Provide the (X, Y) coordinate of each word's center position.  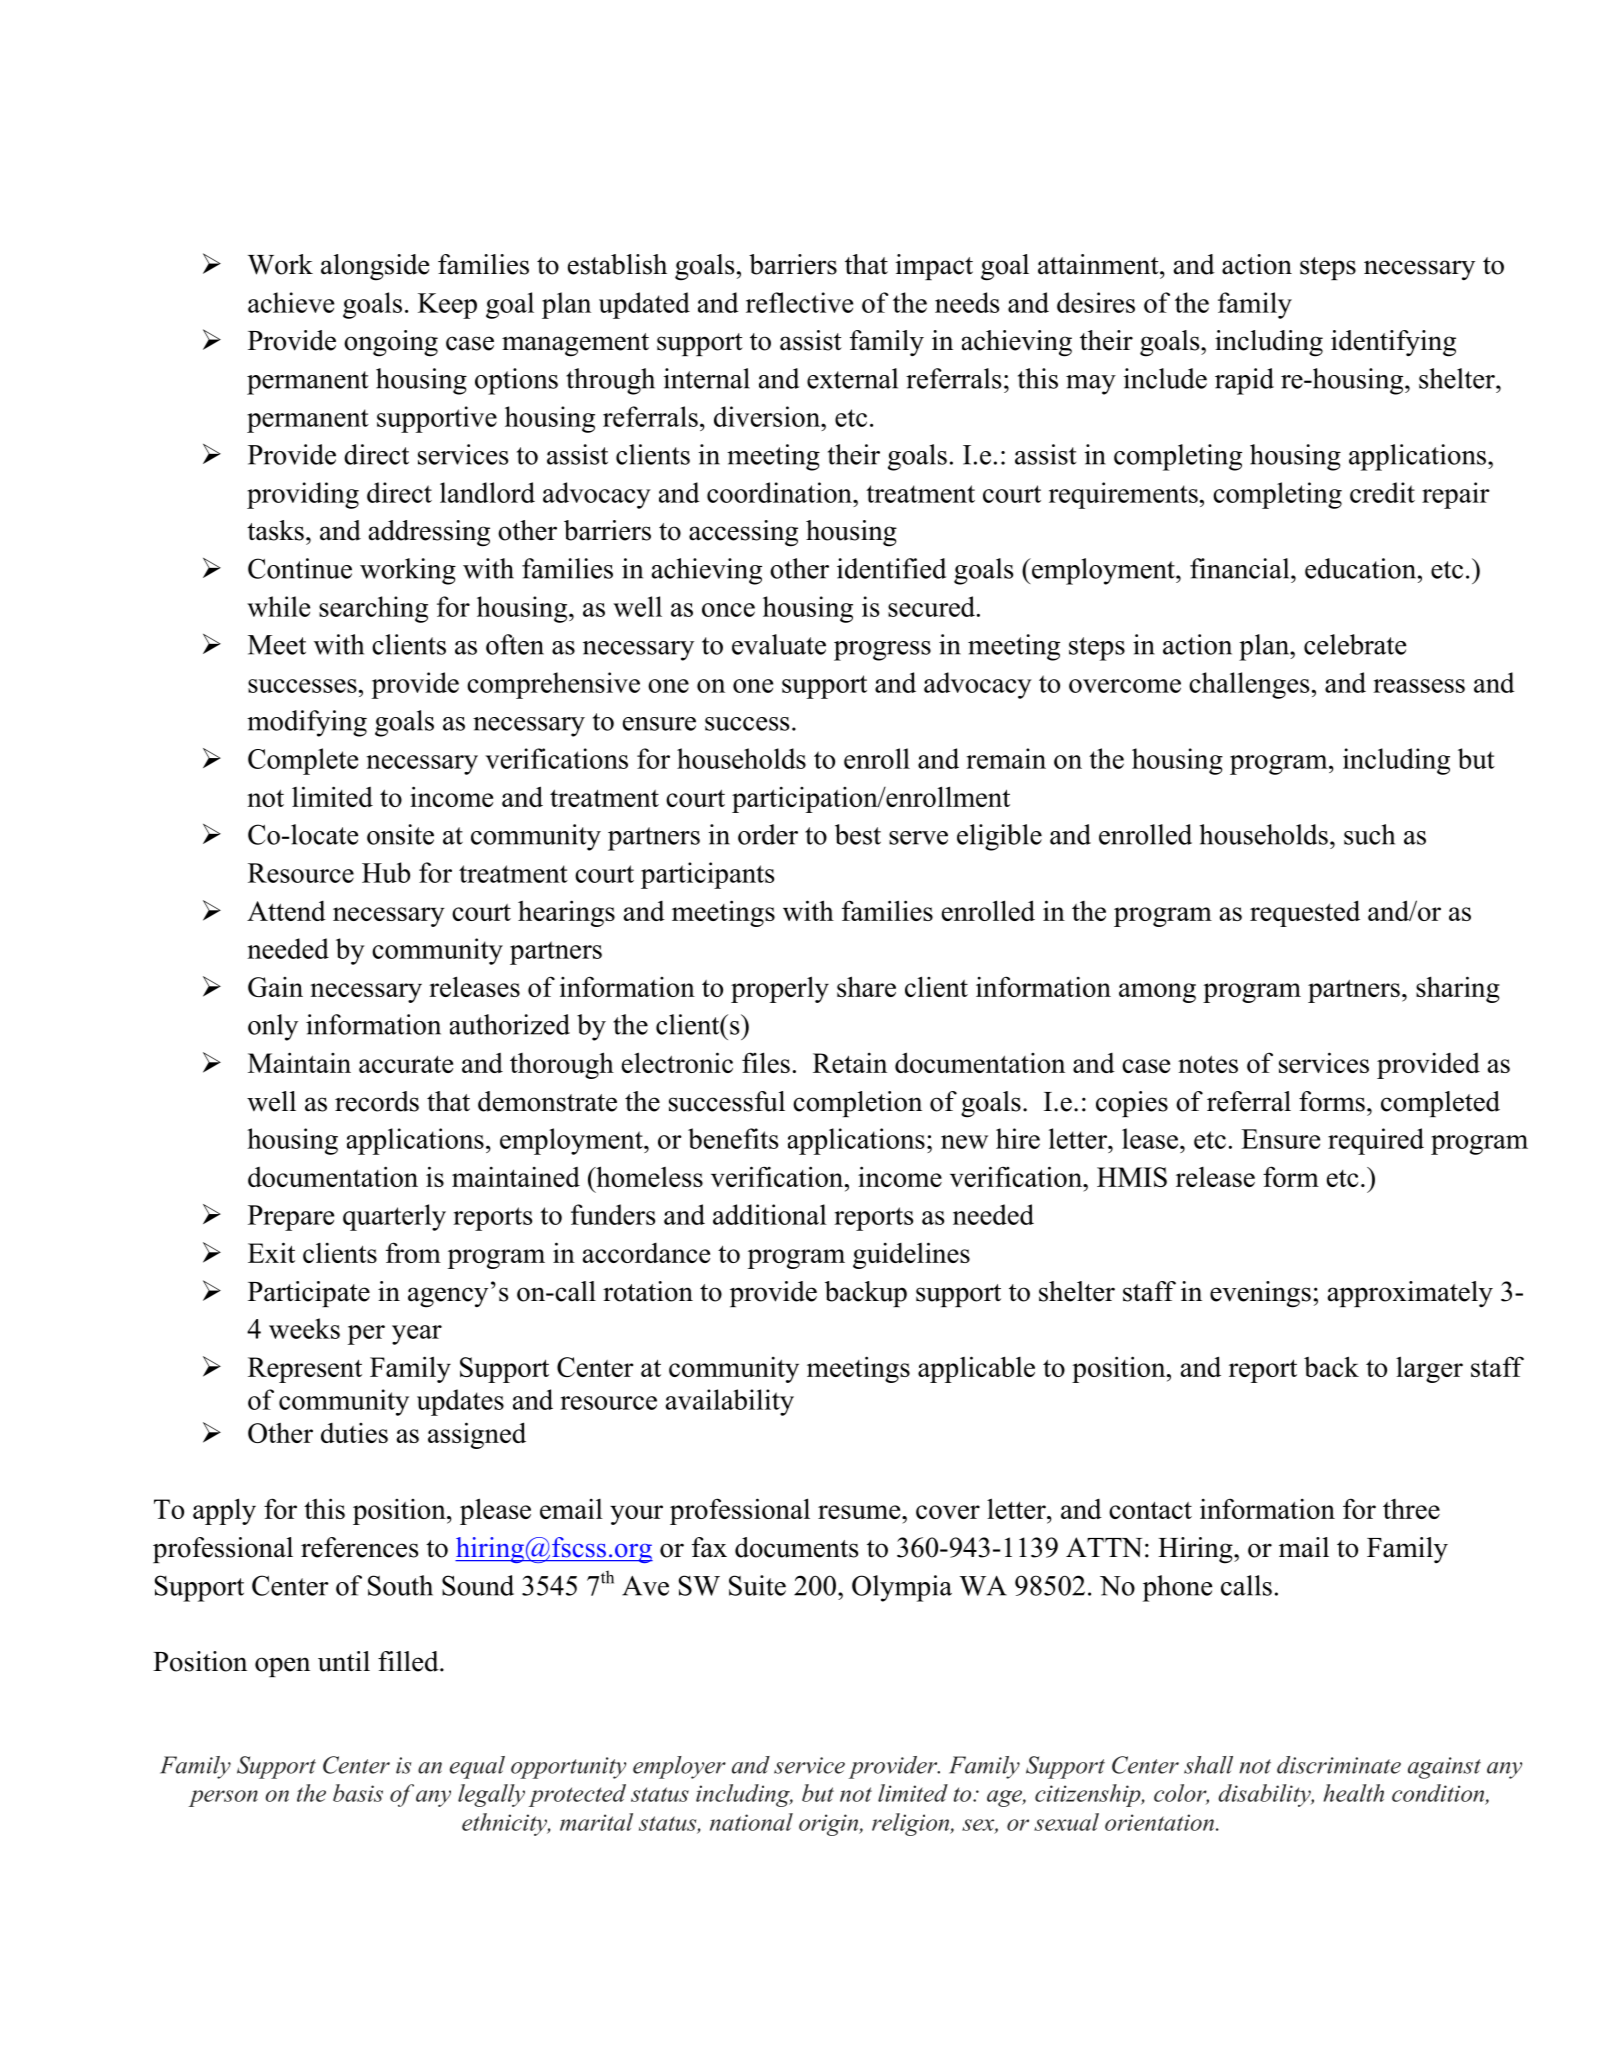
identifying (1393, 343)
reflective (799, 302)
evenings (1260, 1294)
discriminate (1339, 1765)
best (858, 834)
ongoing (391, 343)
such (1369, 834)
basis (358, 1793)
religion (912, 1824)
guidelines (911, 1255)
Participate (309, 1294)
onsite (400, 834)
